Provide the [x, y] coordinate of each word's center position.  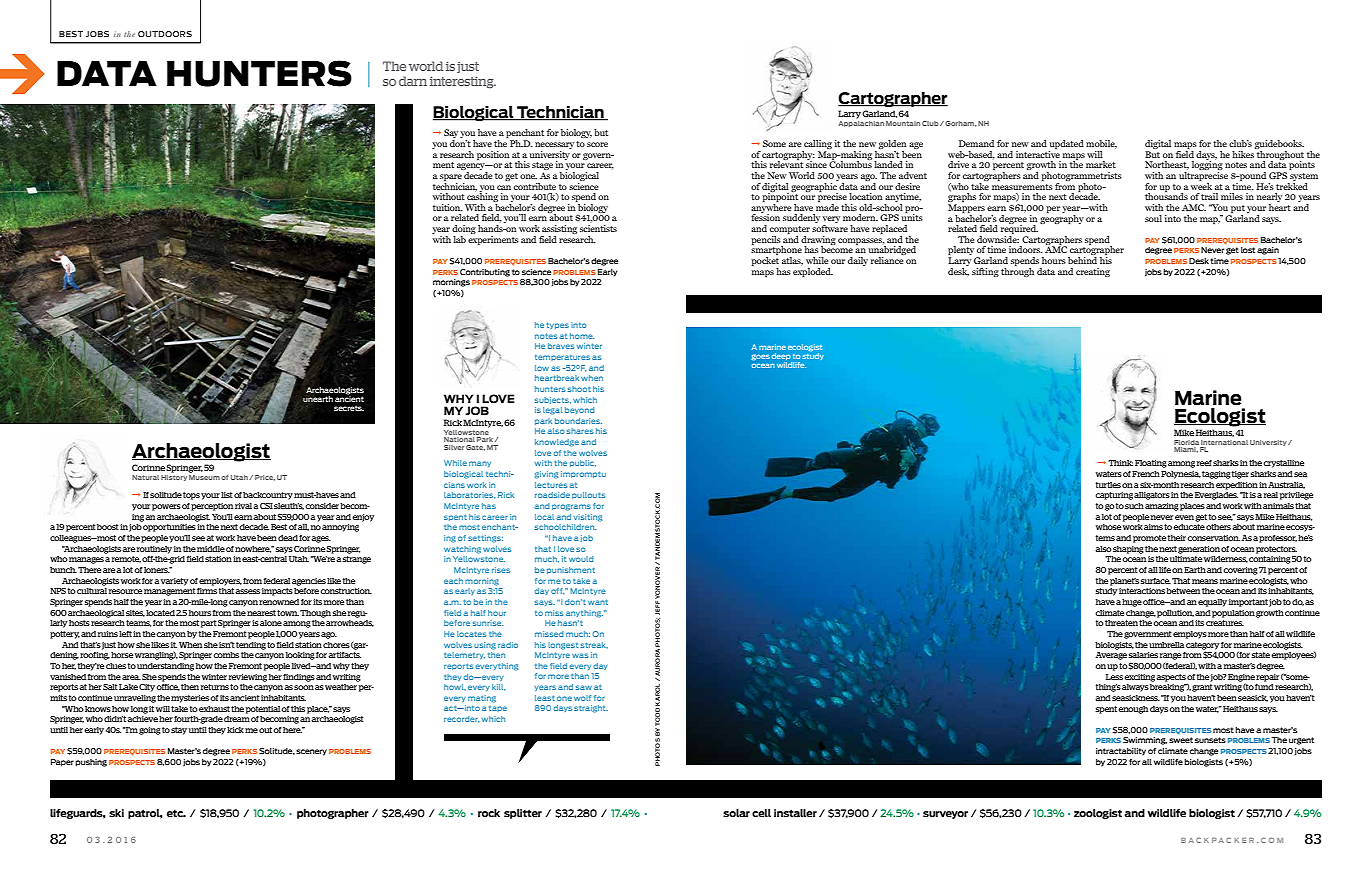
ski [116, 813]
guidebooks [1279, 146]
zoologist [1098, 814]
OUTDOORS [165, 34]
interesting [463, 82]
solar [736, 813]
